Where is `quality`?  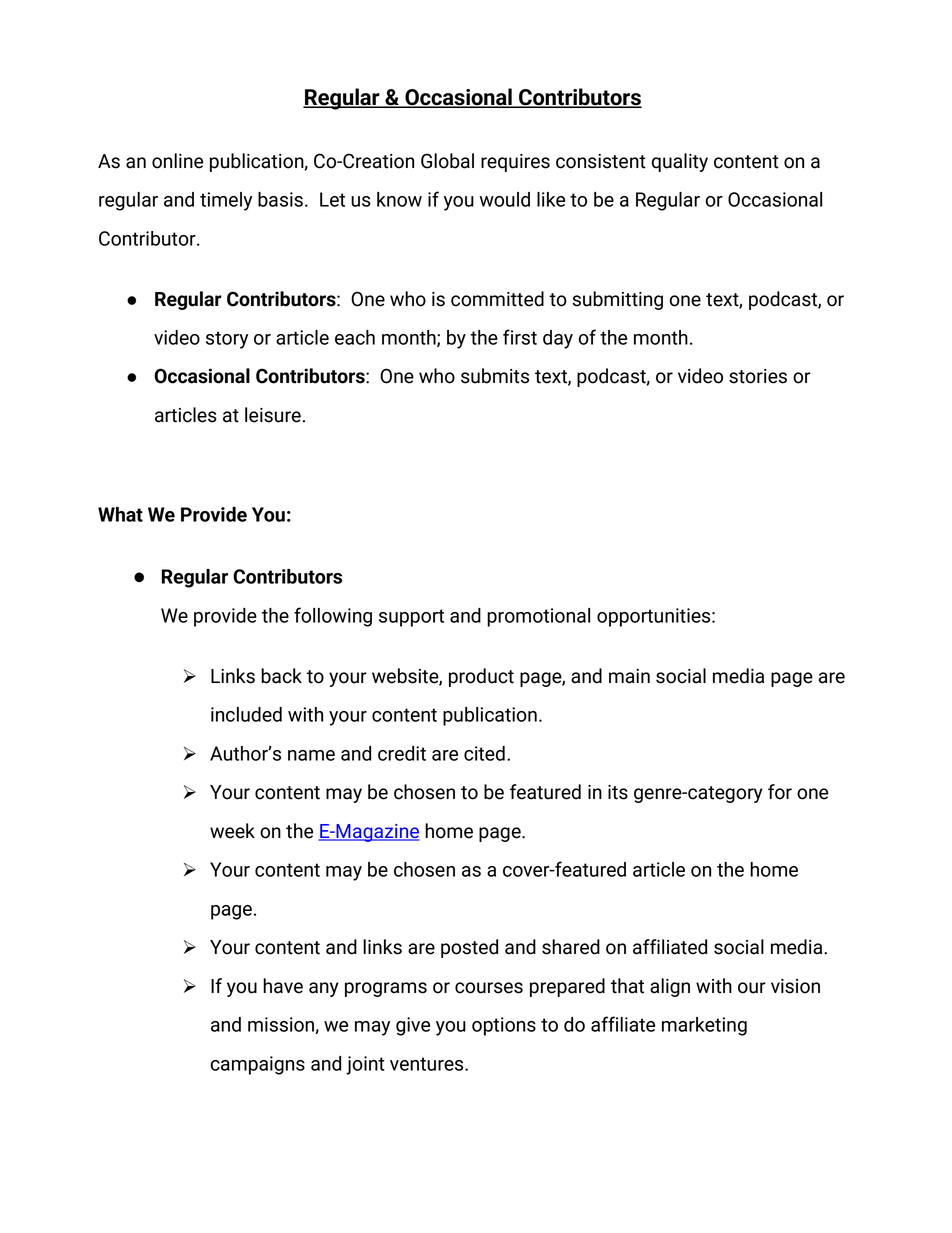 quality is located at coordinates (680, 162).
